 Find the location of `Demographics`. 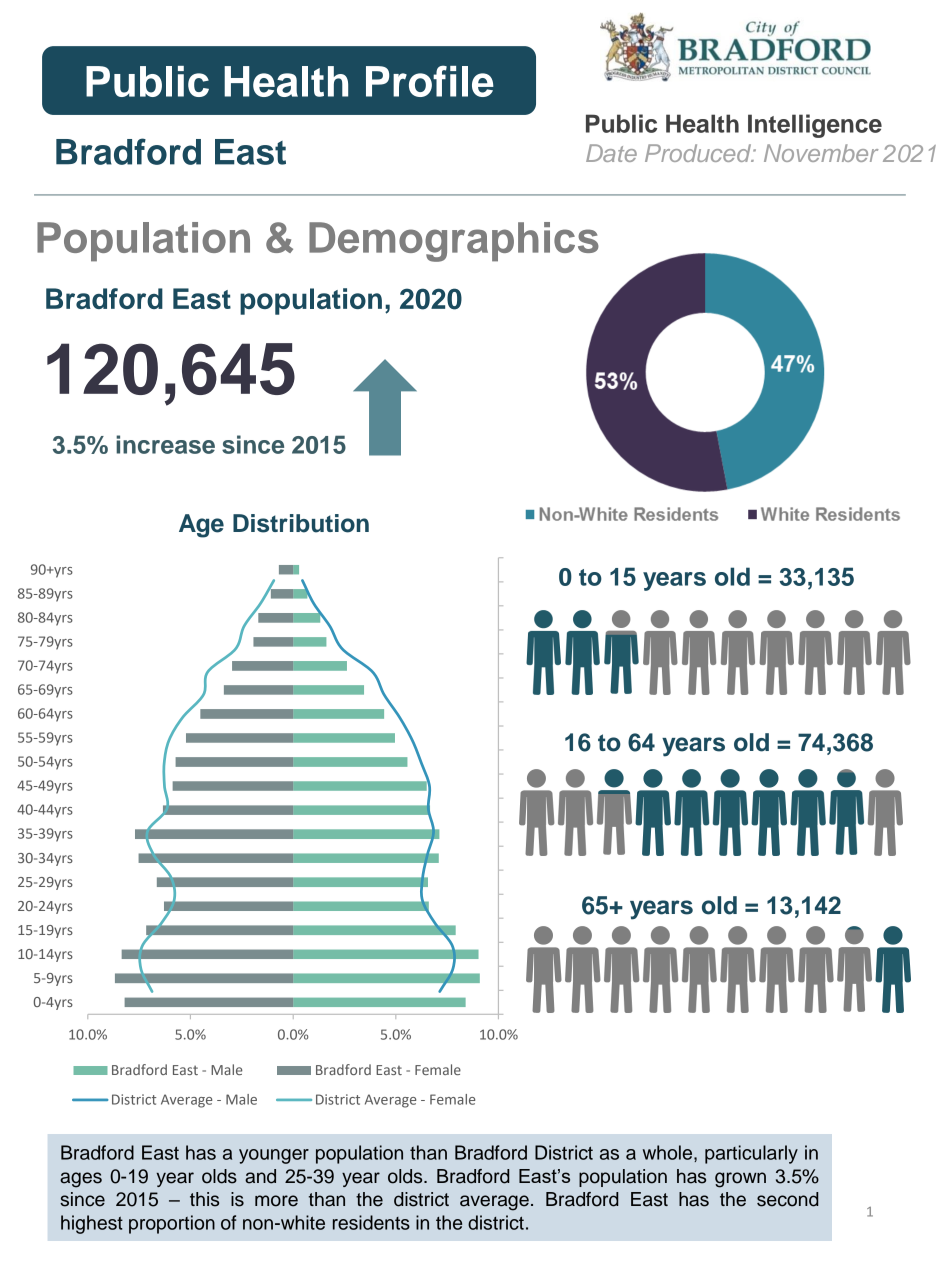

Demographics is located at coordinates (454, 242).
